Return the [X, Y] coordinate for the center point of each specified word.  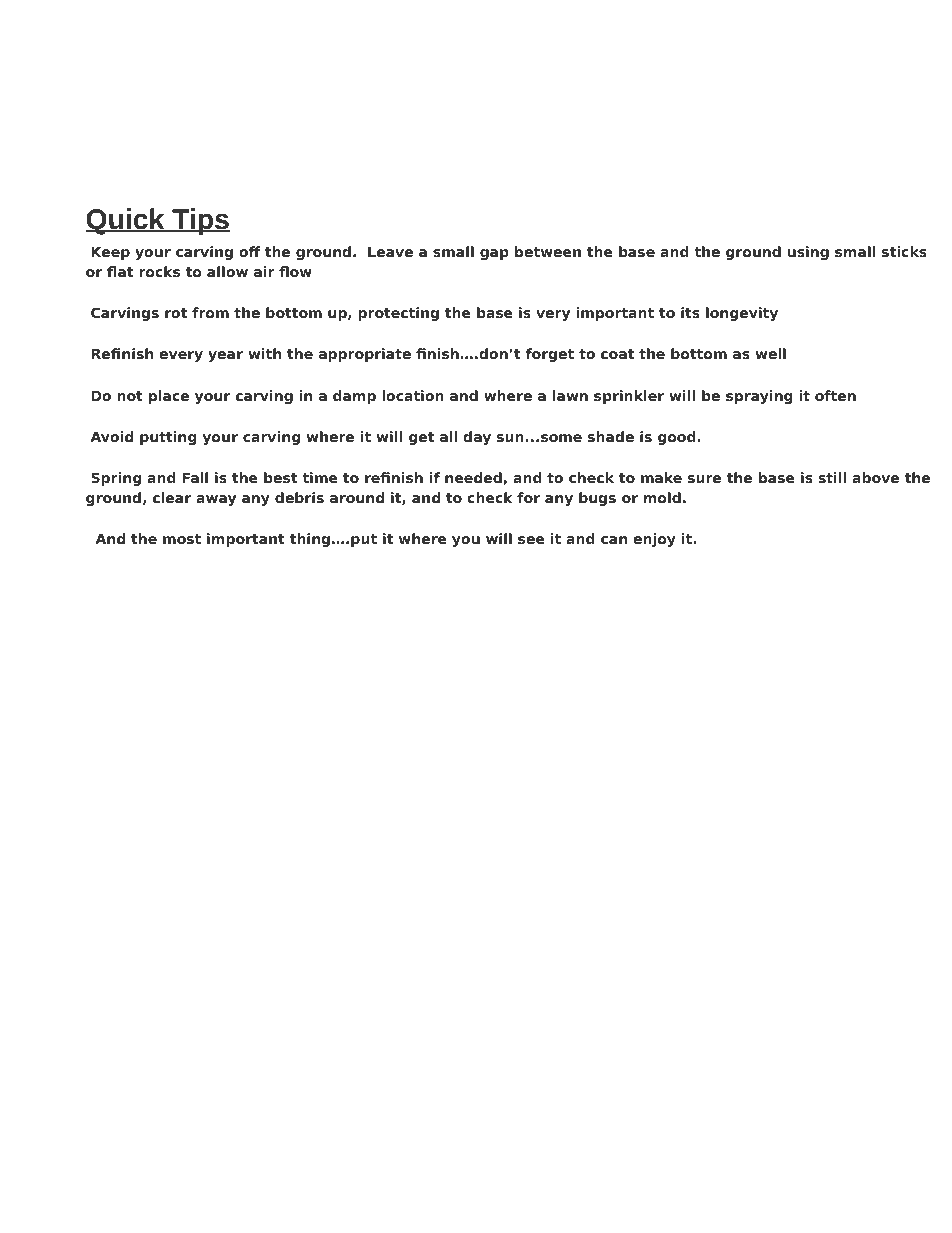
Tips [200, 221]
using [808, 253]
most [182, 539]
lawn [570, 395]
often [835, 395]
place [169, 397]
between [548, 251]
